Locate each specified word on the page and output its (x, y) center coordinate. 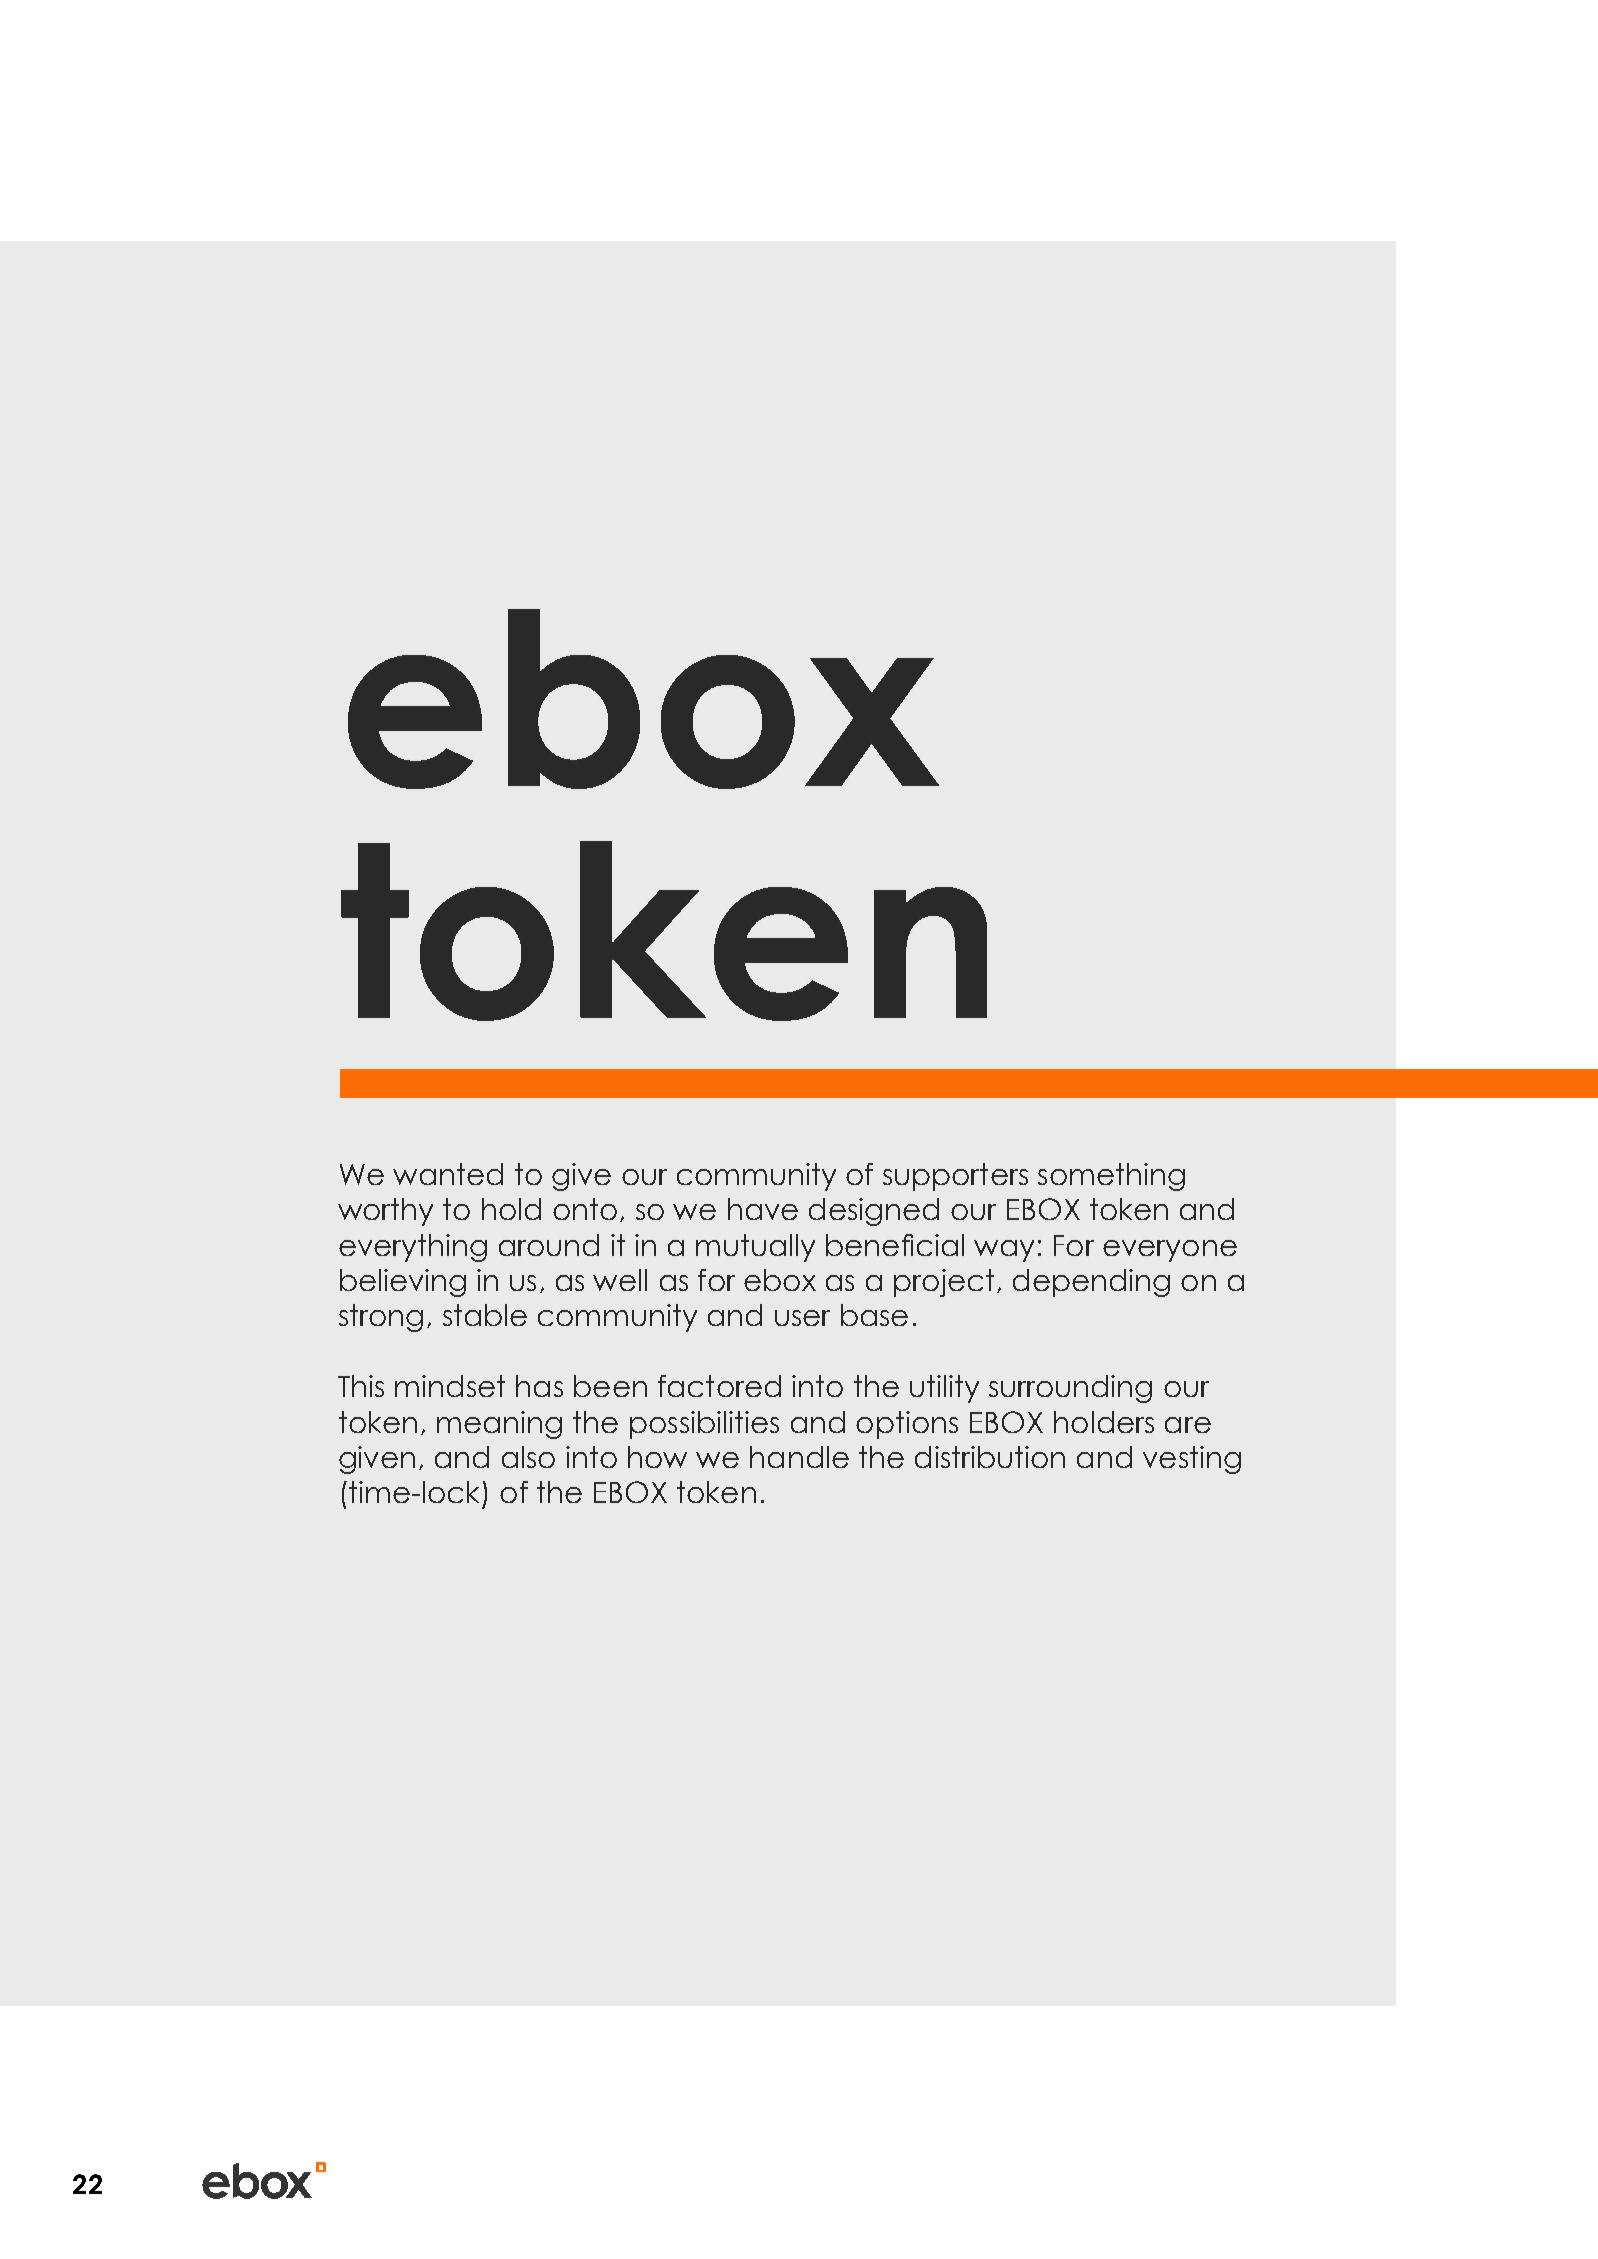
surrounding (1070, 1389)
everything (413, 1248)
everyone (1170, 1251)
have (763, 1209)
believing (403, 1283)
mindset (450, 1386)
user (802, 1318)
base (874, 1315)
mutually (755, 1248)
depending (1091, 1283)
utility (944, 1389)
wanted (448, 1174)
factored (719, 1386)
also (528, 1457)
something (1111, 1177)
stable (485, 1315)
